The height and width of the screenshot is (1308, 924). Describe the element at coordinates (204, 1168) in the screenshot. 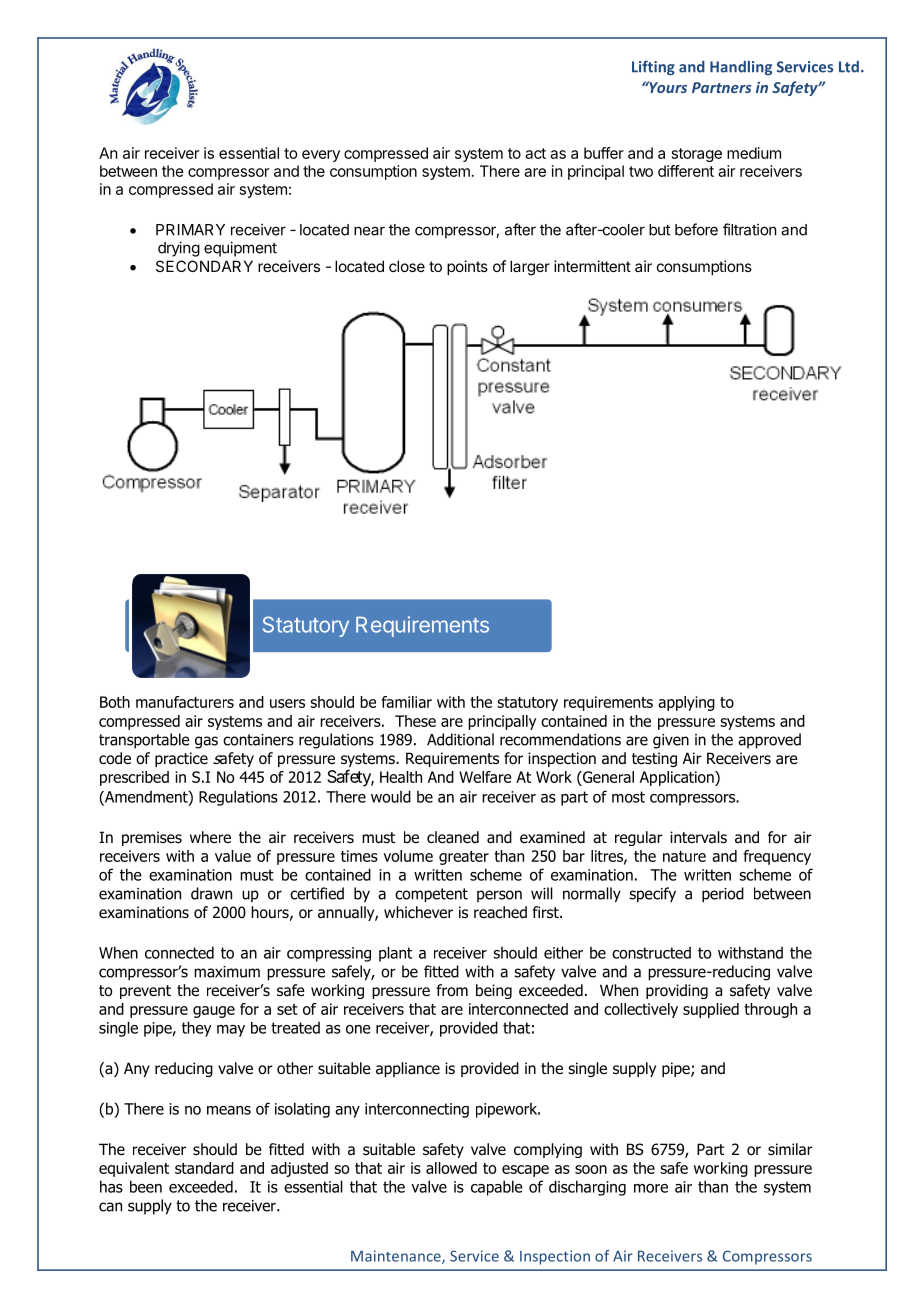

I see `standard` at that location.
